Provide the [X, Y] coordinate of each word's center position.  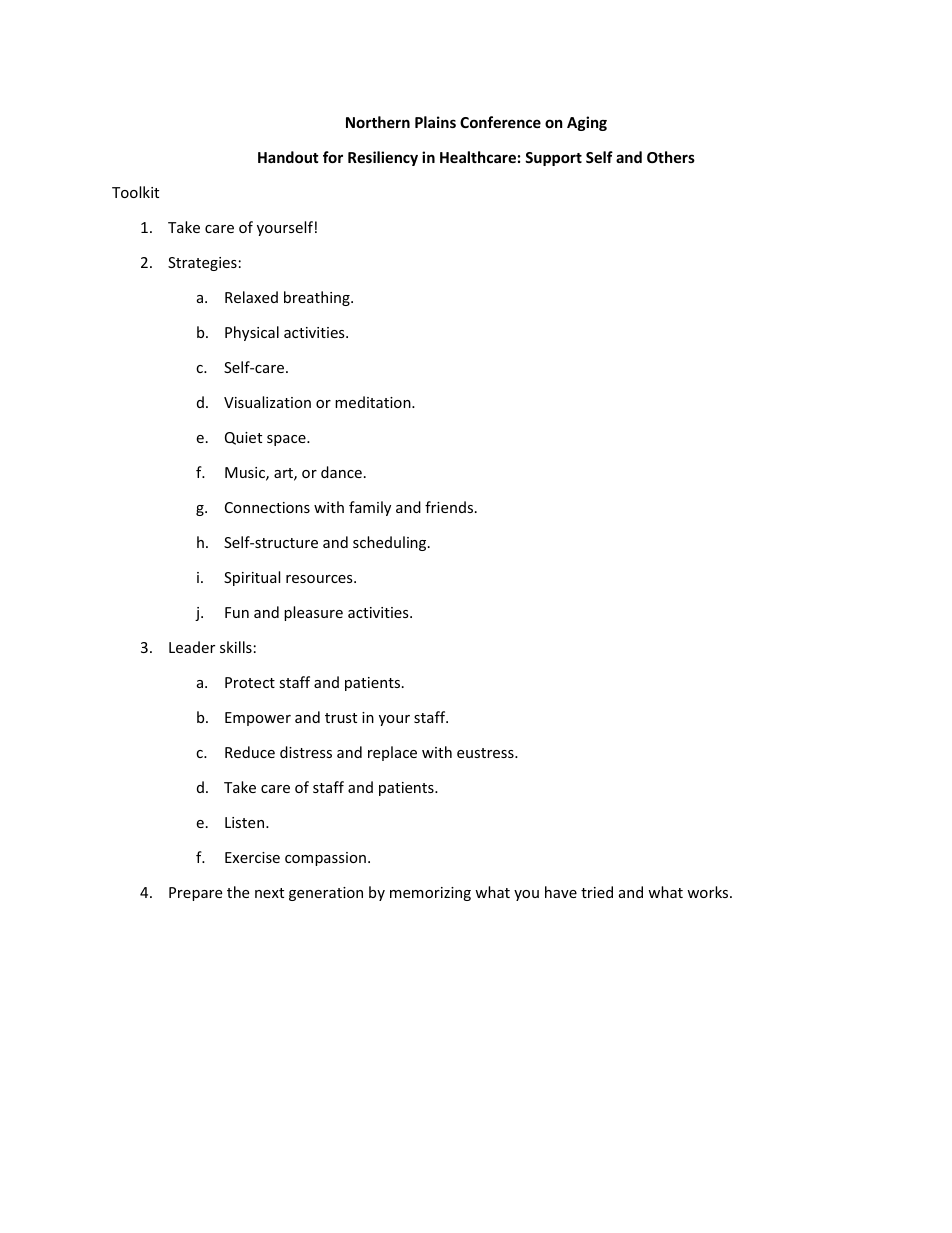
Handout [288, 157]
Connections [267, 507]
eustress [486, 753]
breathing [318, 298]
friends [450, 507]
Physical [252, 333]
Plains [435, 122]
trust [341, 718]
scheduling [391, 543]
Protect [250, 682]
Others [671, 157]
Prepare [195, 894]
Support [553, 159]
